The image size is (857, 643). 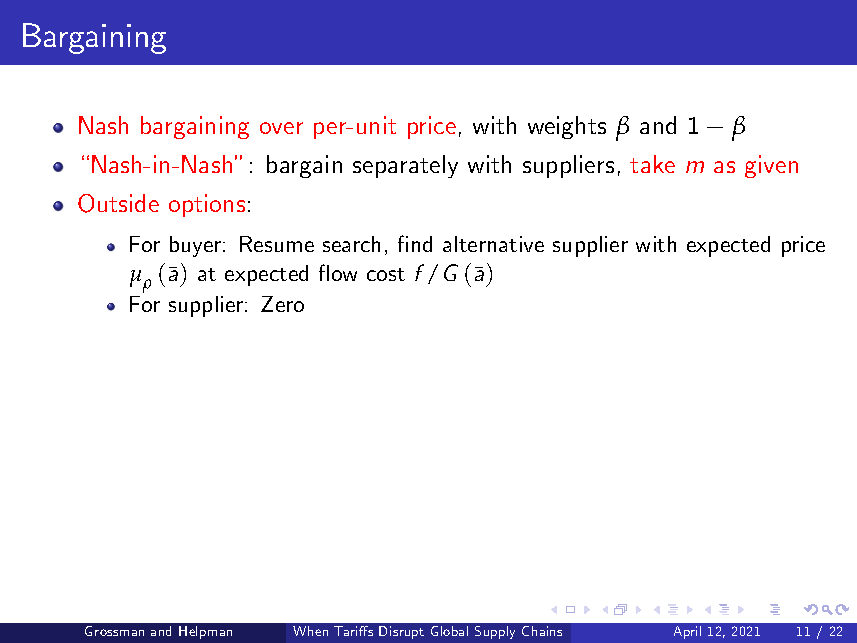 I want to click on Resume, so click(x=277, y=244).
